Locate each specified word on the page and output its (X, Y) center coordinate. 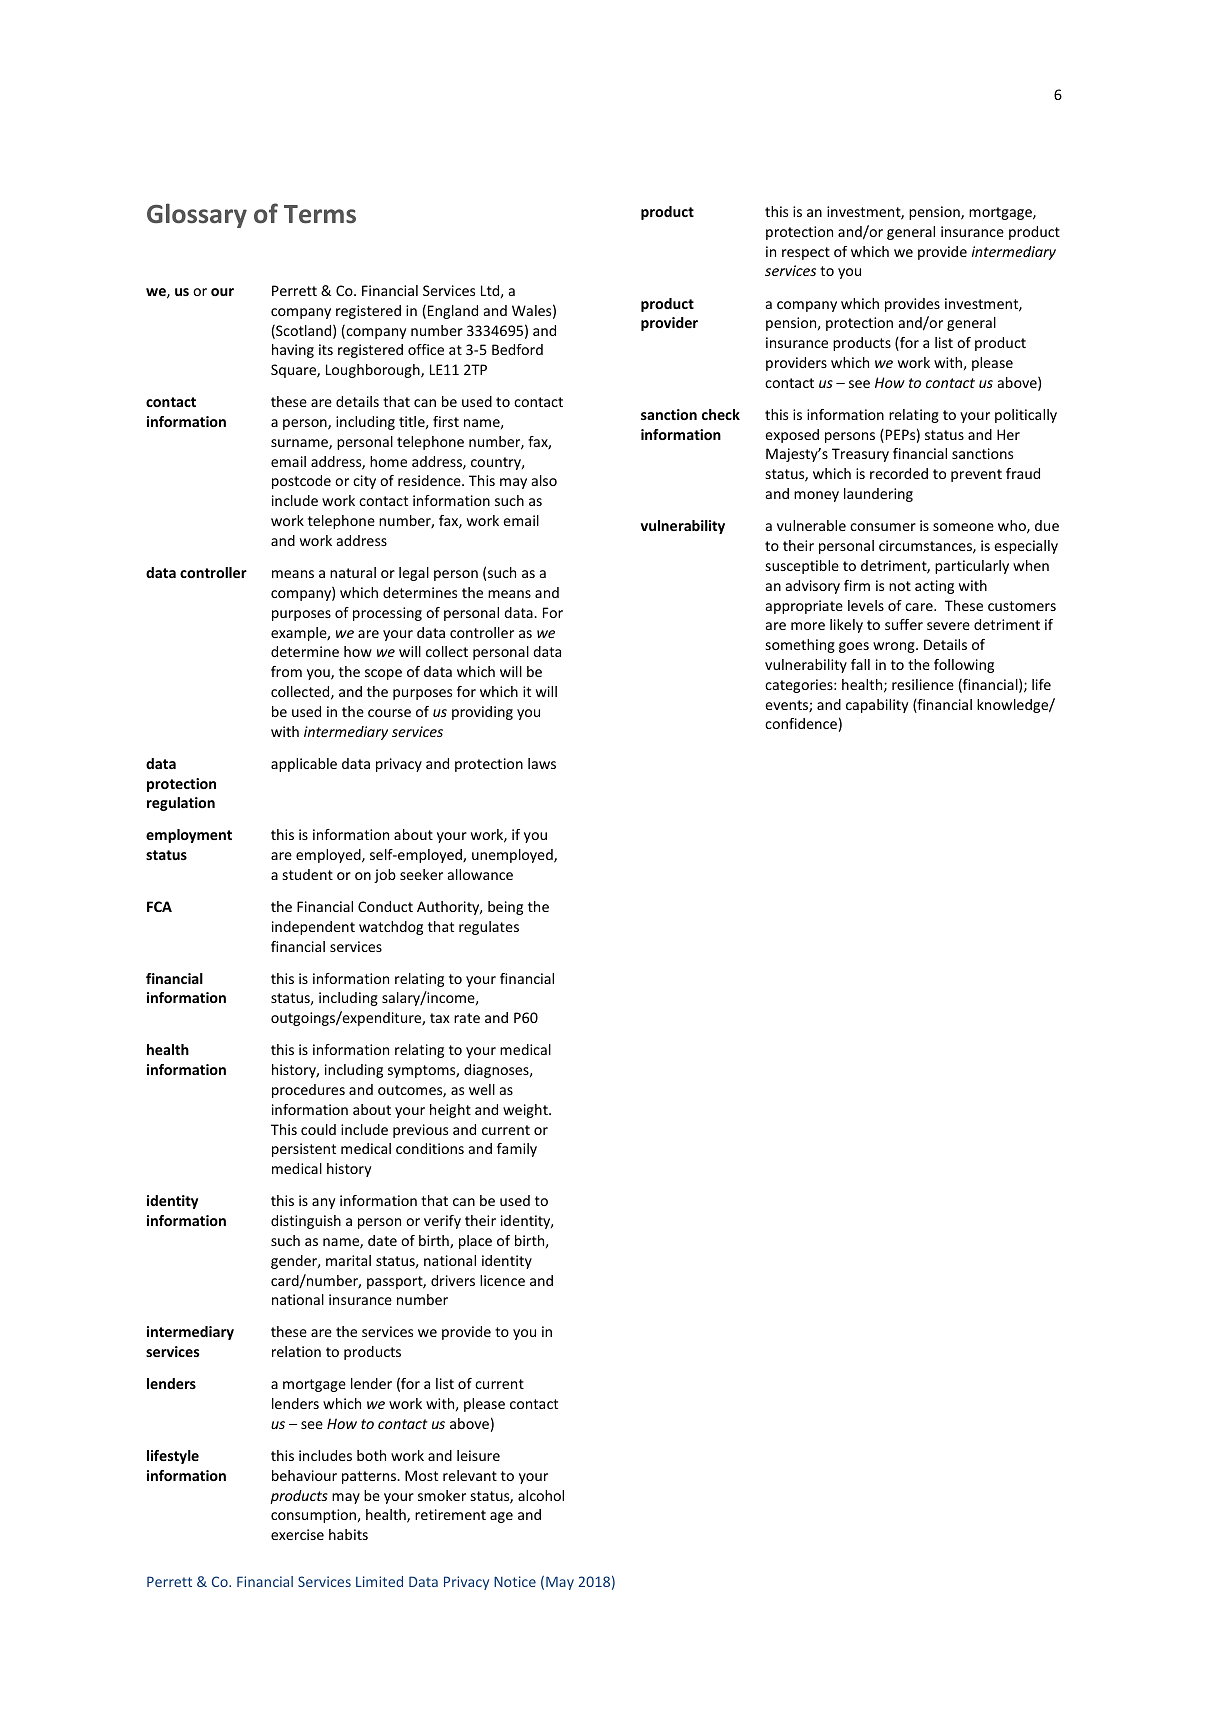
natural (353, 572)
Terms (320, 214)
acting (934, 587)
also (544, 480)
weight (526, 1111)
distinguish (306, 1222)
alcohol (541, 1495)
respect (806, 253)
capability (877, 706)
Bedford (517, 349)
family (517, 1150)
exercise (297, 1534)
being (505, 908)
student (308, 874)
